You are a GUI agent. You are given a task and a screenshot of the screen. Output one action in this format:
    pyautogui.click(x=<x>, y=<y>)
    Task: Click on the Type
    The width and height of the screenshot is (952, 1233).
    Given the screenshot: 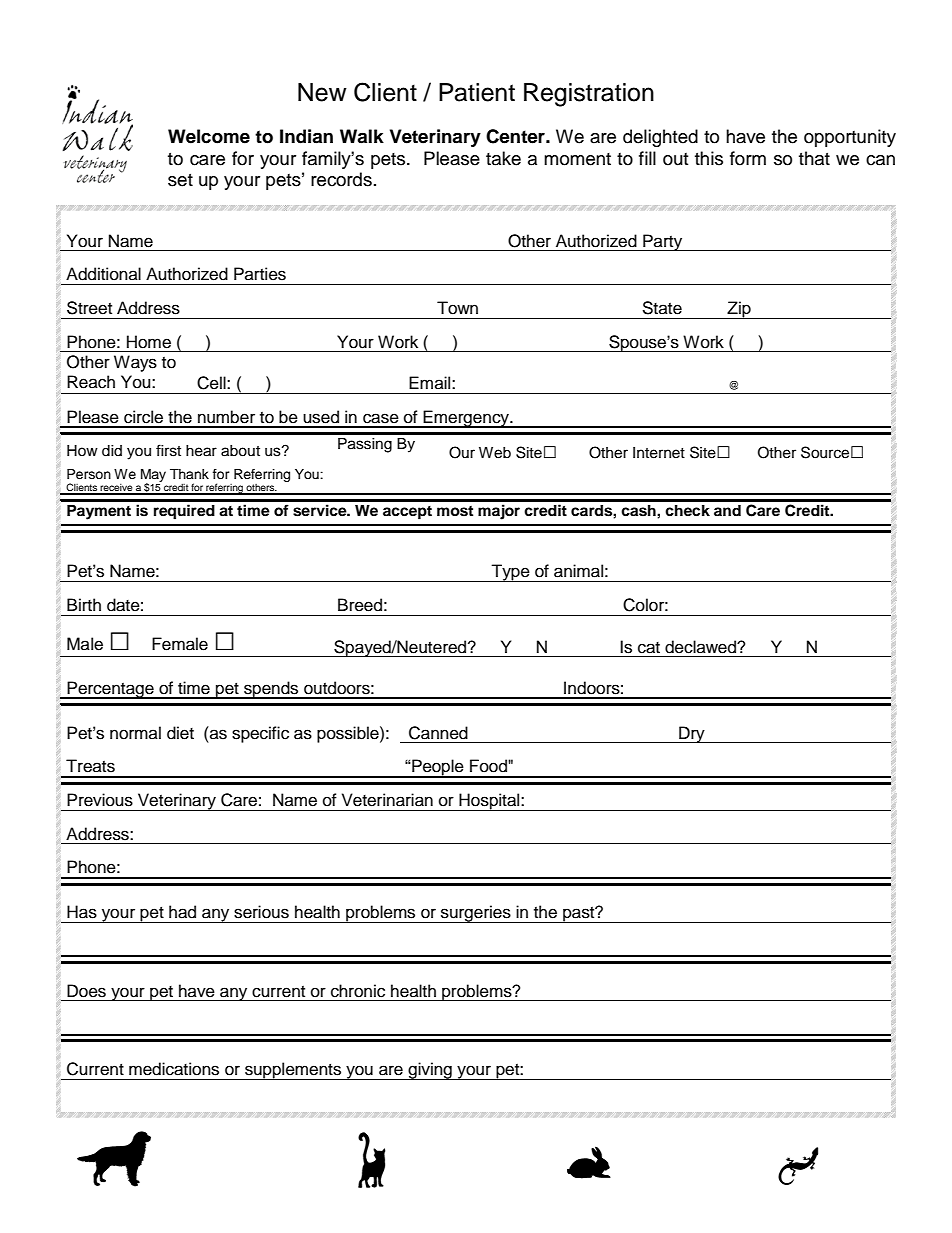 What is the action you would take?
    pyautogui.click(x=511, y=573)
